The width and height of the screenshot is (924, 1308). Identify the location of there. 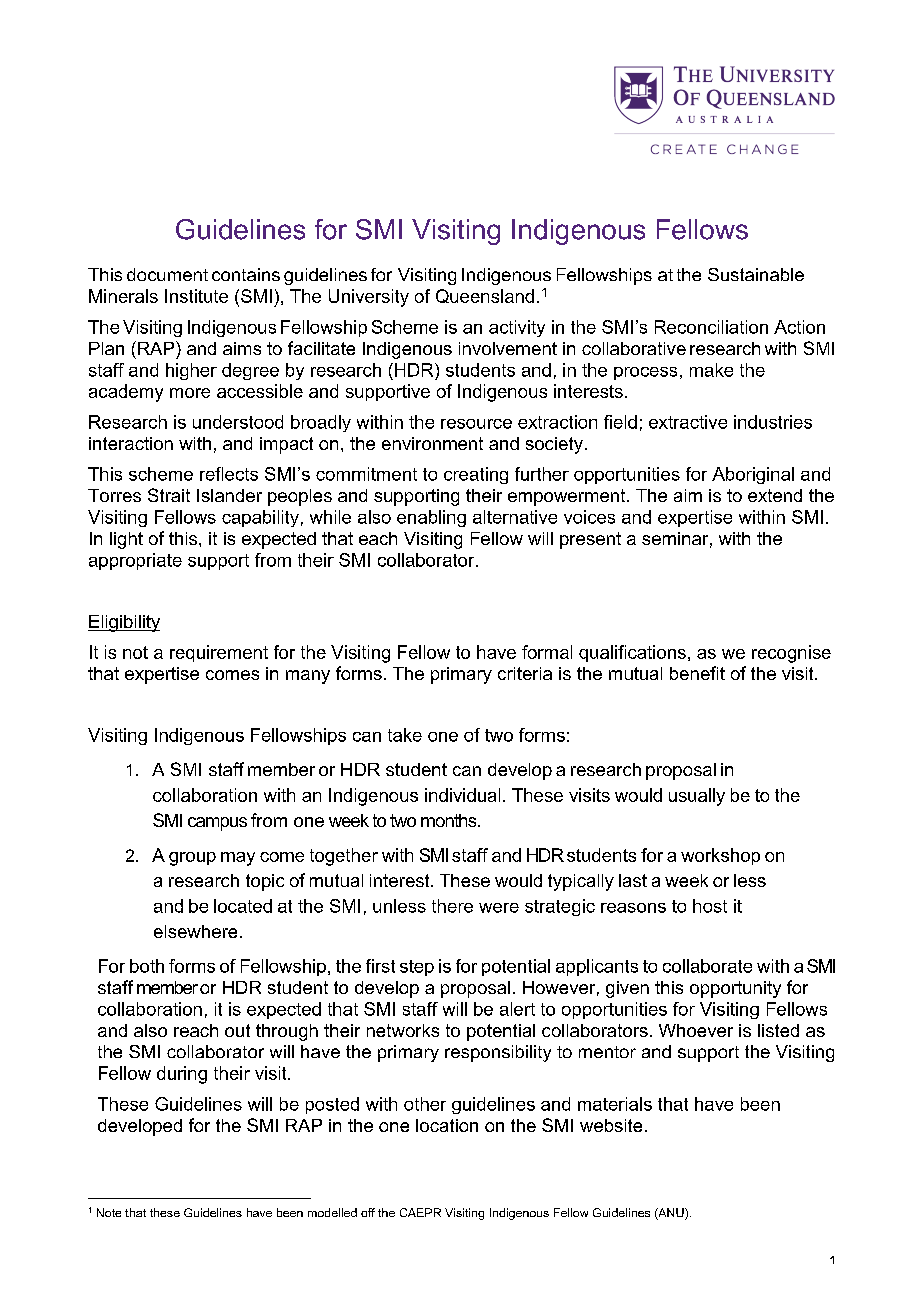
(452, 906).
